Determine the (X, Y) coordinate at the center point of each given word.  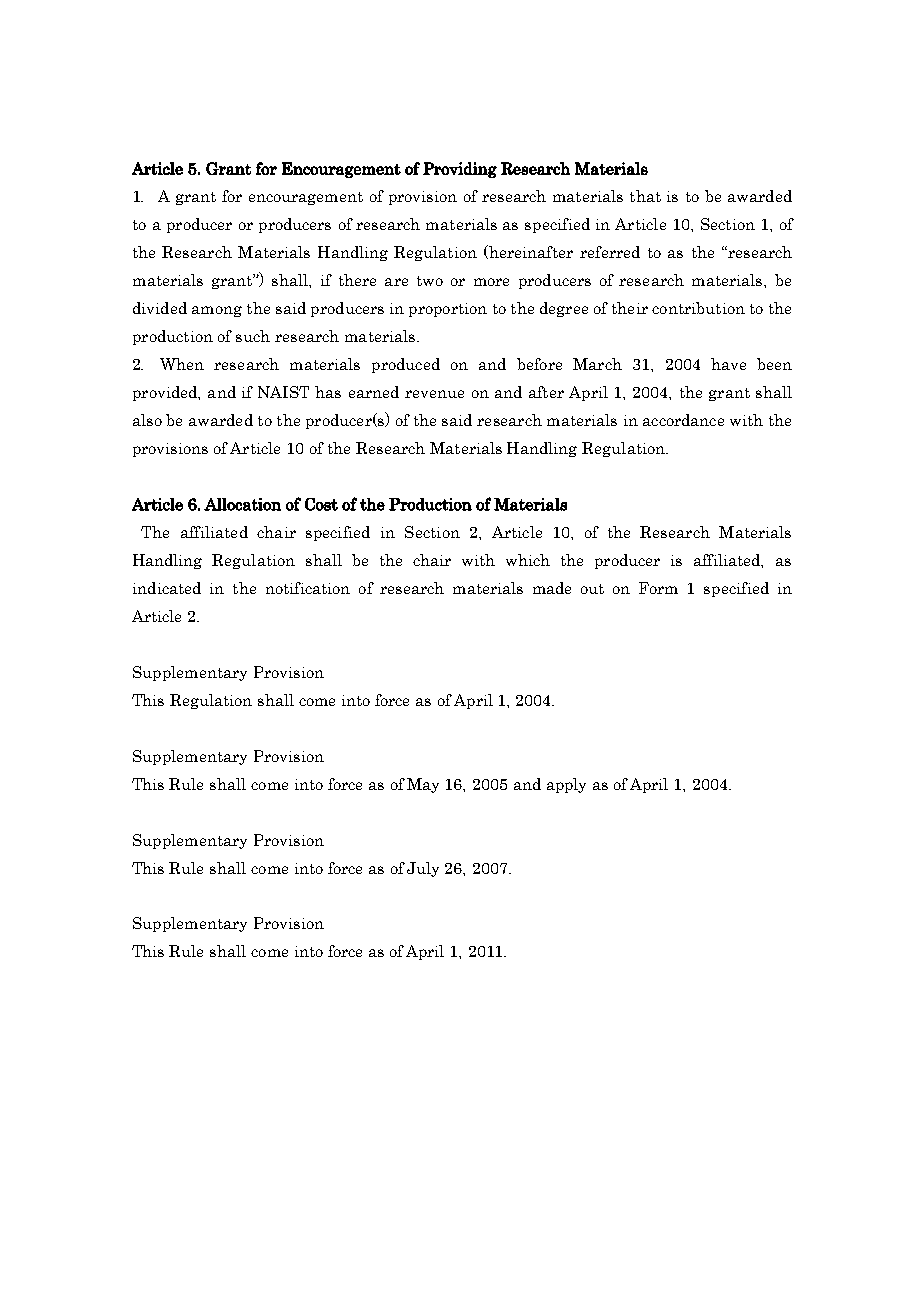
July (423, 869)
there (357, 280)
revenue (434, 394)
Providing (460, 170)
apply (566, 785)
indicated (167, 588)
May (423, 785)
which (528, 560)
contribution (698, 308)
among (217, 311)
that (645, 196)
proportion (448, 310)
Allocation (242, 504)
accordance (683, 420)
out (592, 589)
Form (658, 588)
